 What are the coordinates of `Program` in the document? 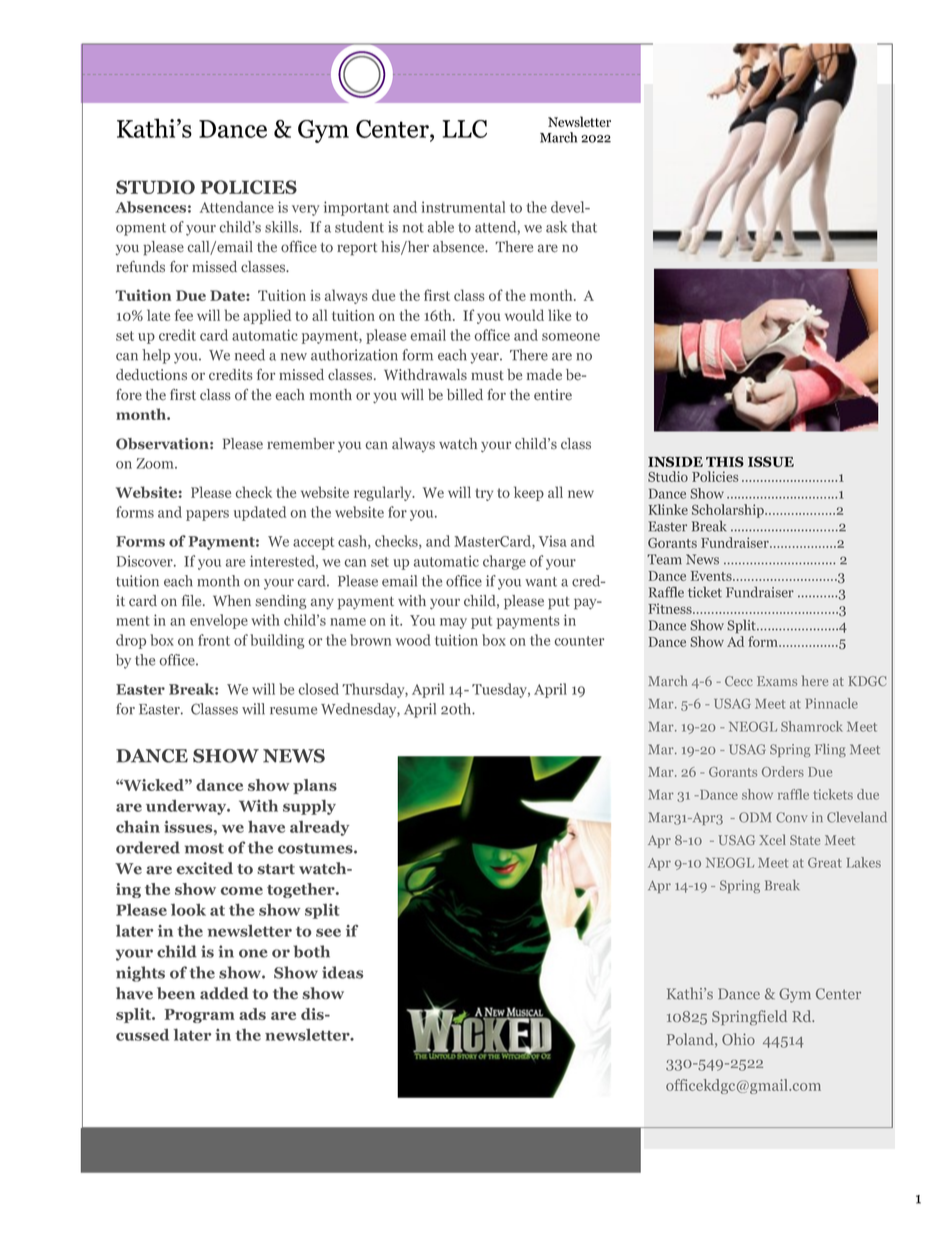 It's located at (199, 1016).
